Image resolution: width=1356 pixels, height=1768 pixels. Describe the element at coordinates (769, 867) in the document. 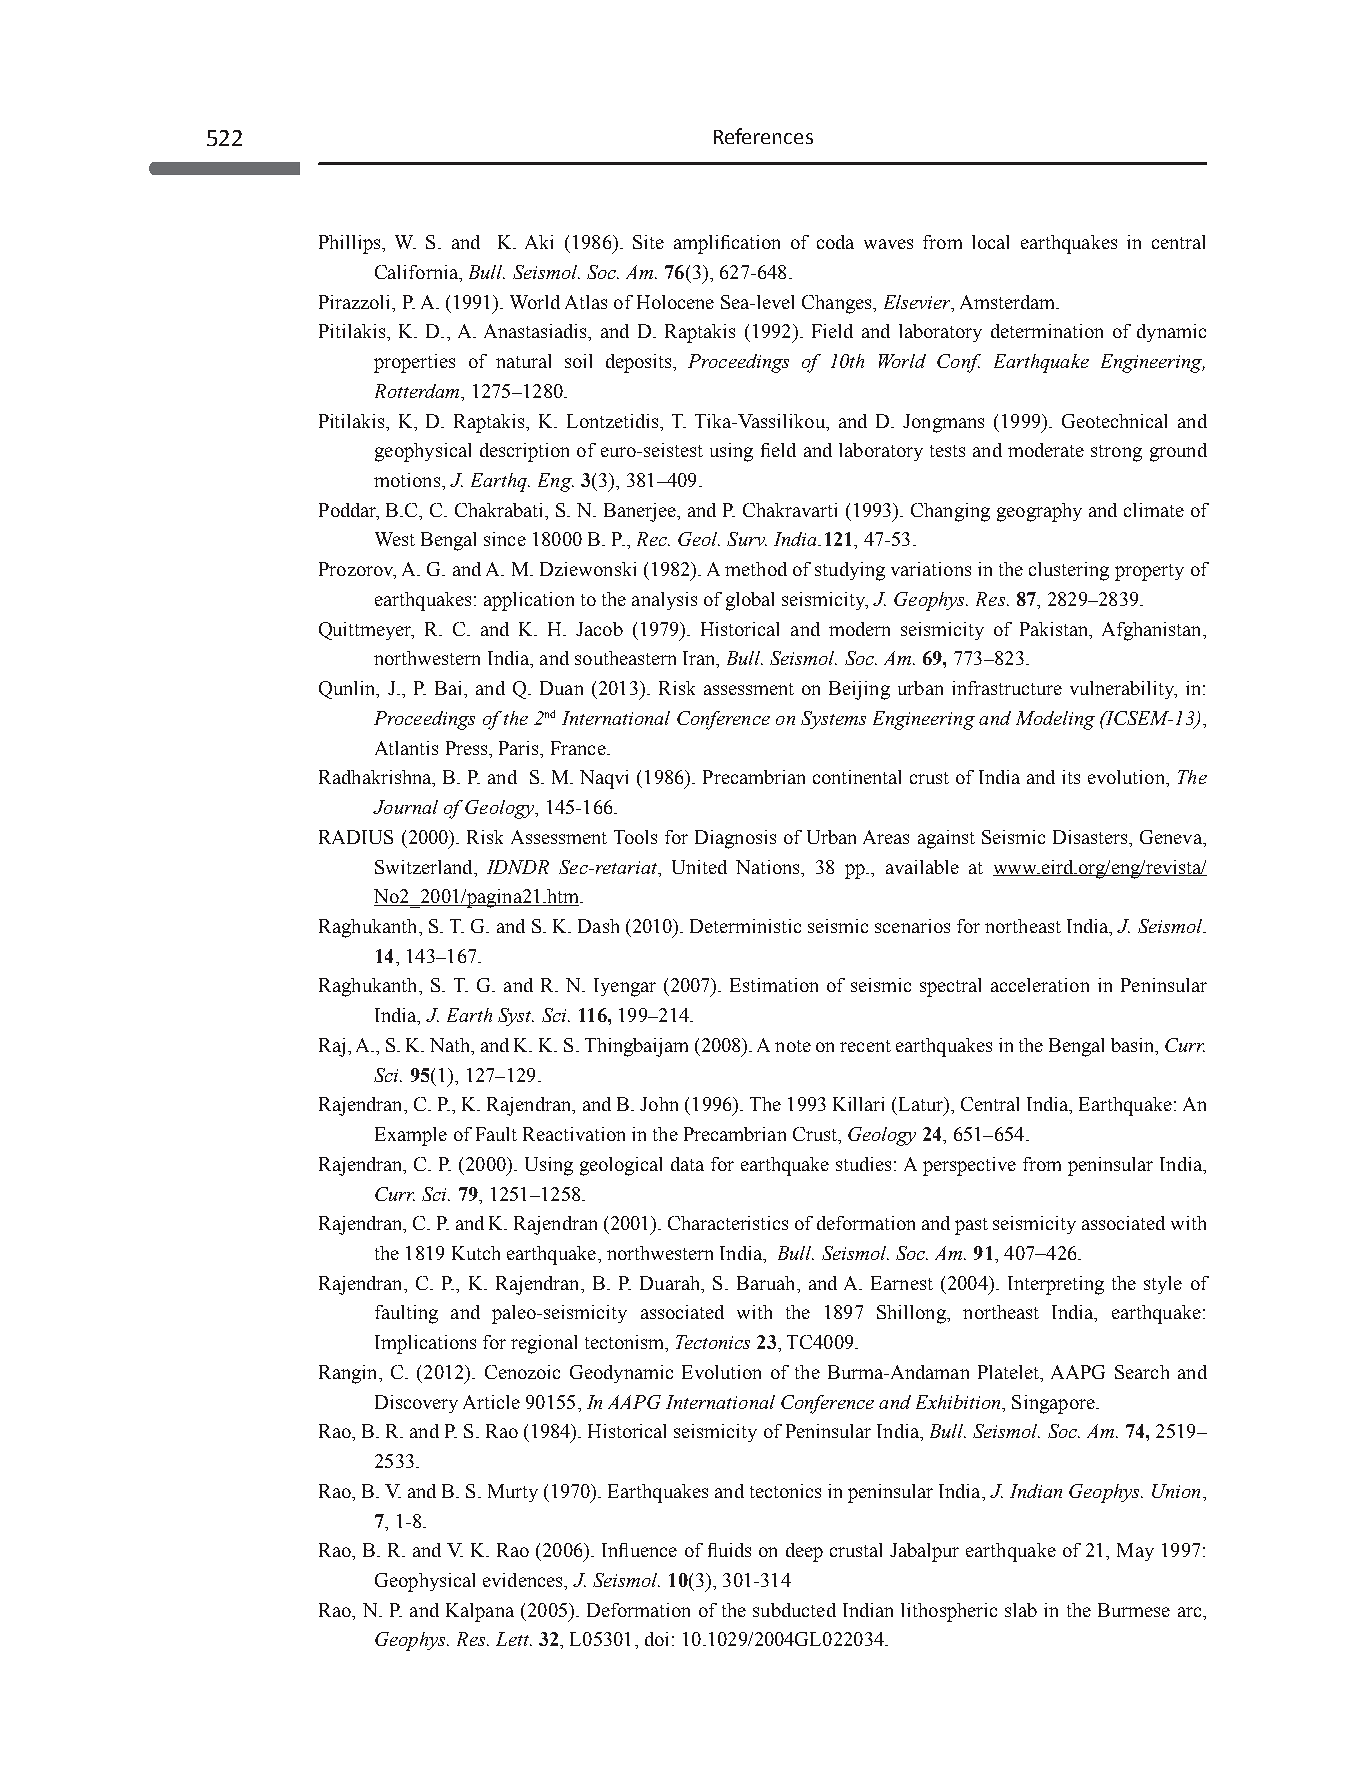

I see `Nations` at that location.
